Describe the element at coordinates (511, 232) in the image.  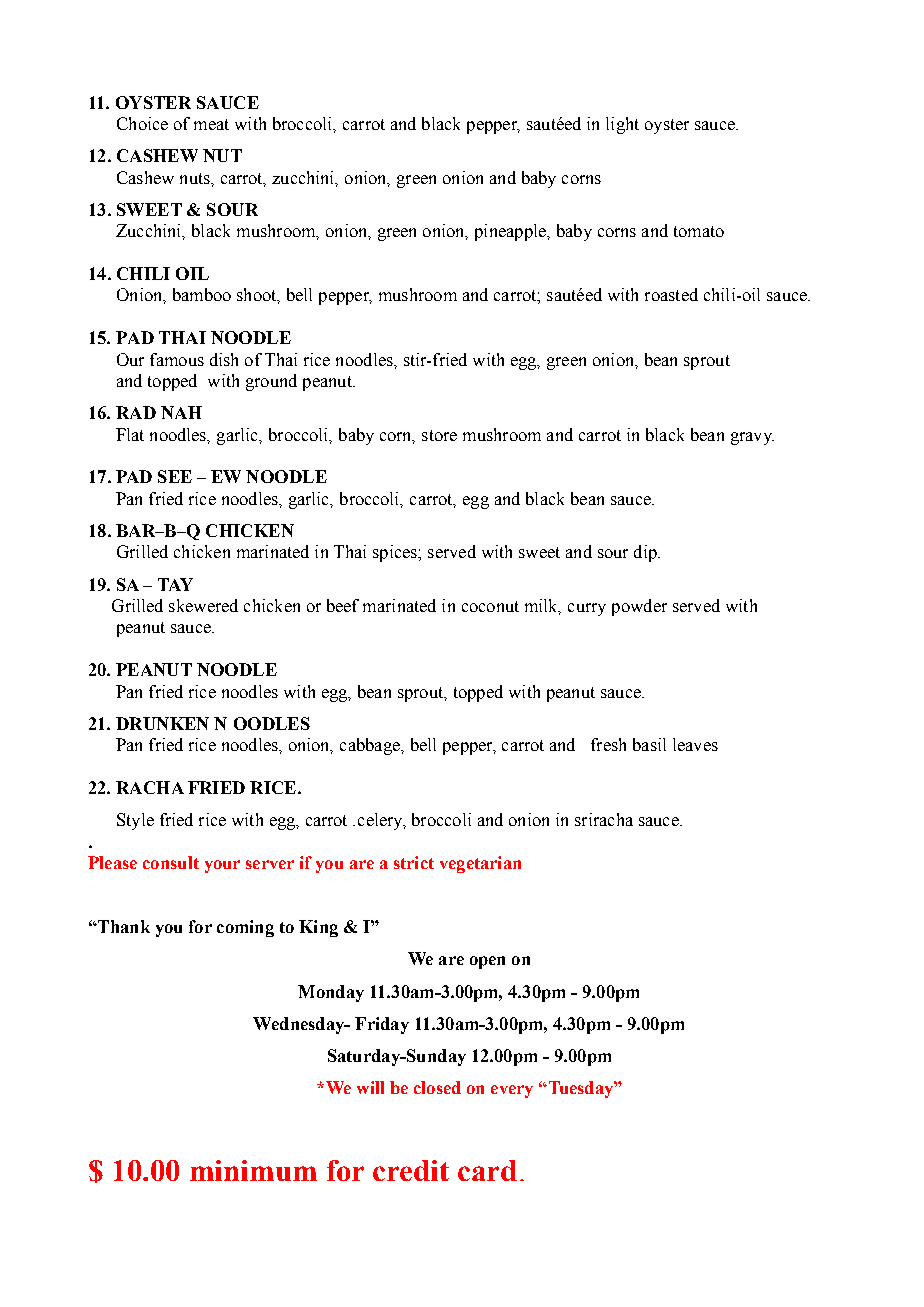
I see `pineapple` at that location.
